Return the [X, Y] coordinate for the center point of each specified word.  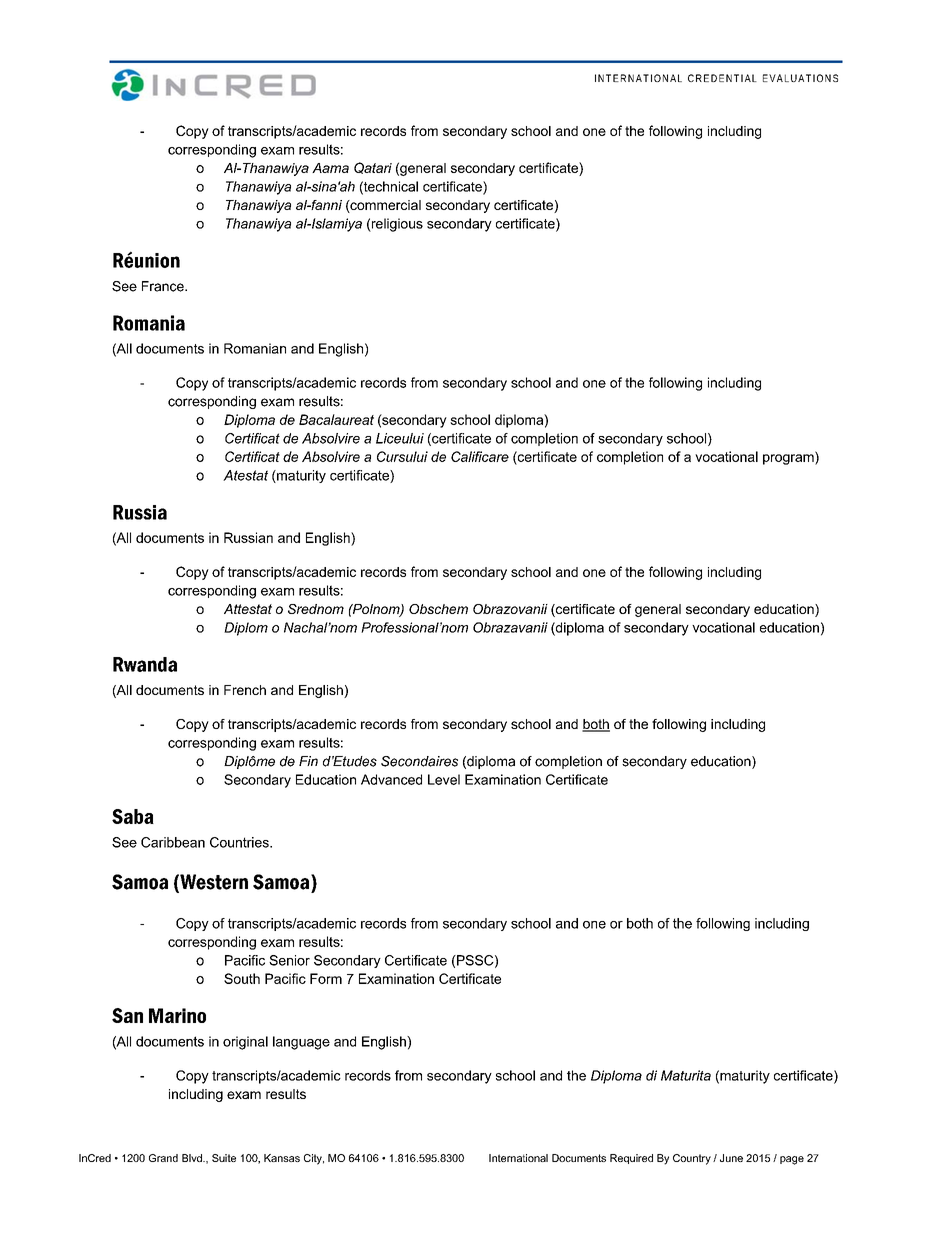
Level [444, 779]
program [789, 458]
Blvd [193, 1158]
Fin [308, 761]
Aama [330, 168]
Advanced [391, 779]
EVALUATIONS [800, 78]
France [164, 286]
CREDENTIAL [722, 78]
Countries [240, 842]
